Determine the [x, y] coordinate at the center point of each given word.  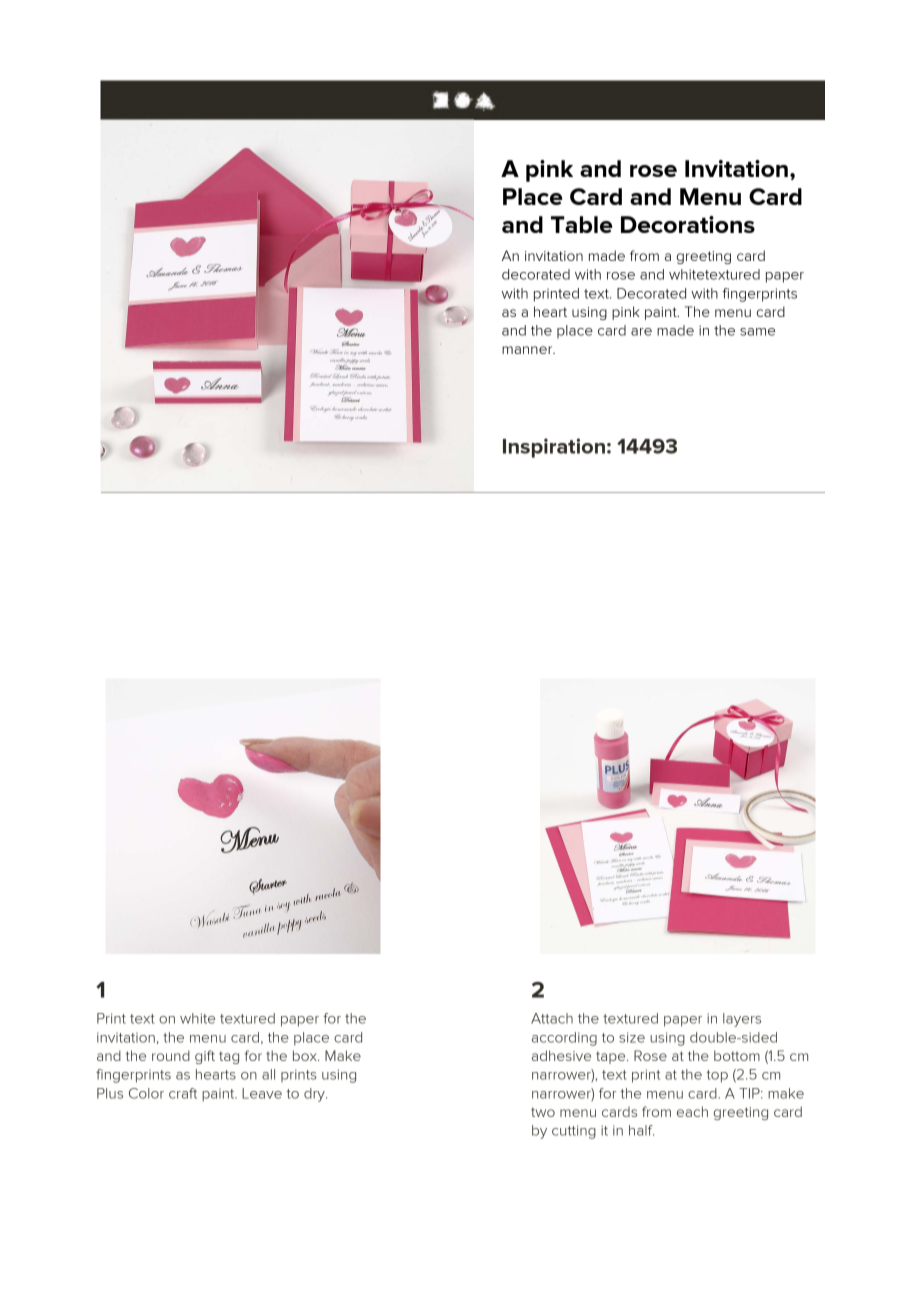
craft [183, 1093]
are [641, 332]
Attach [552, 1018]
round [171, 1055]
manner [528, 350]
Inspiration [554, 448]
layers [742, 1020]
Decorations [688, 224]
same [757, 332]
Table [582, 224]
